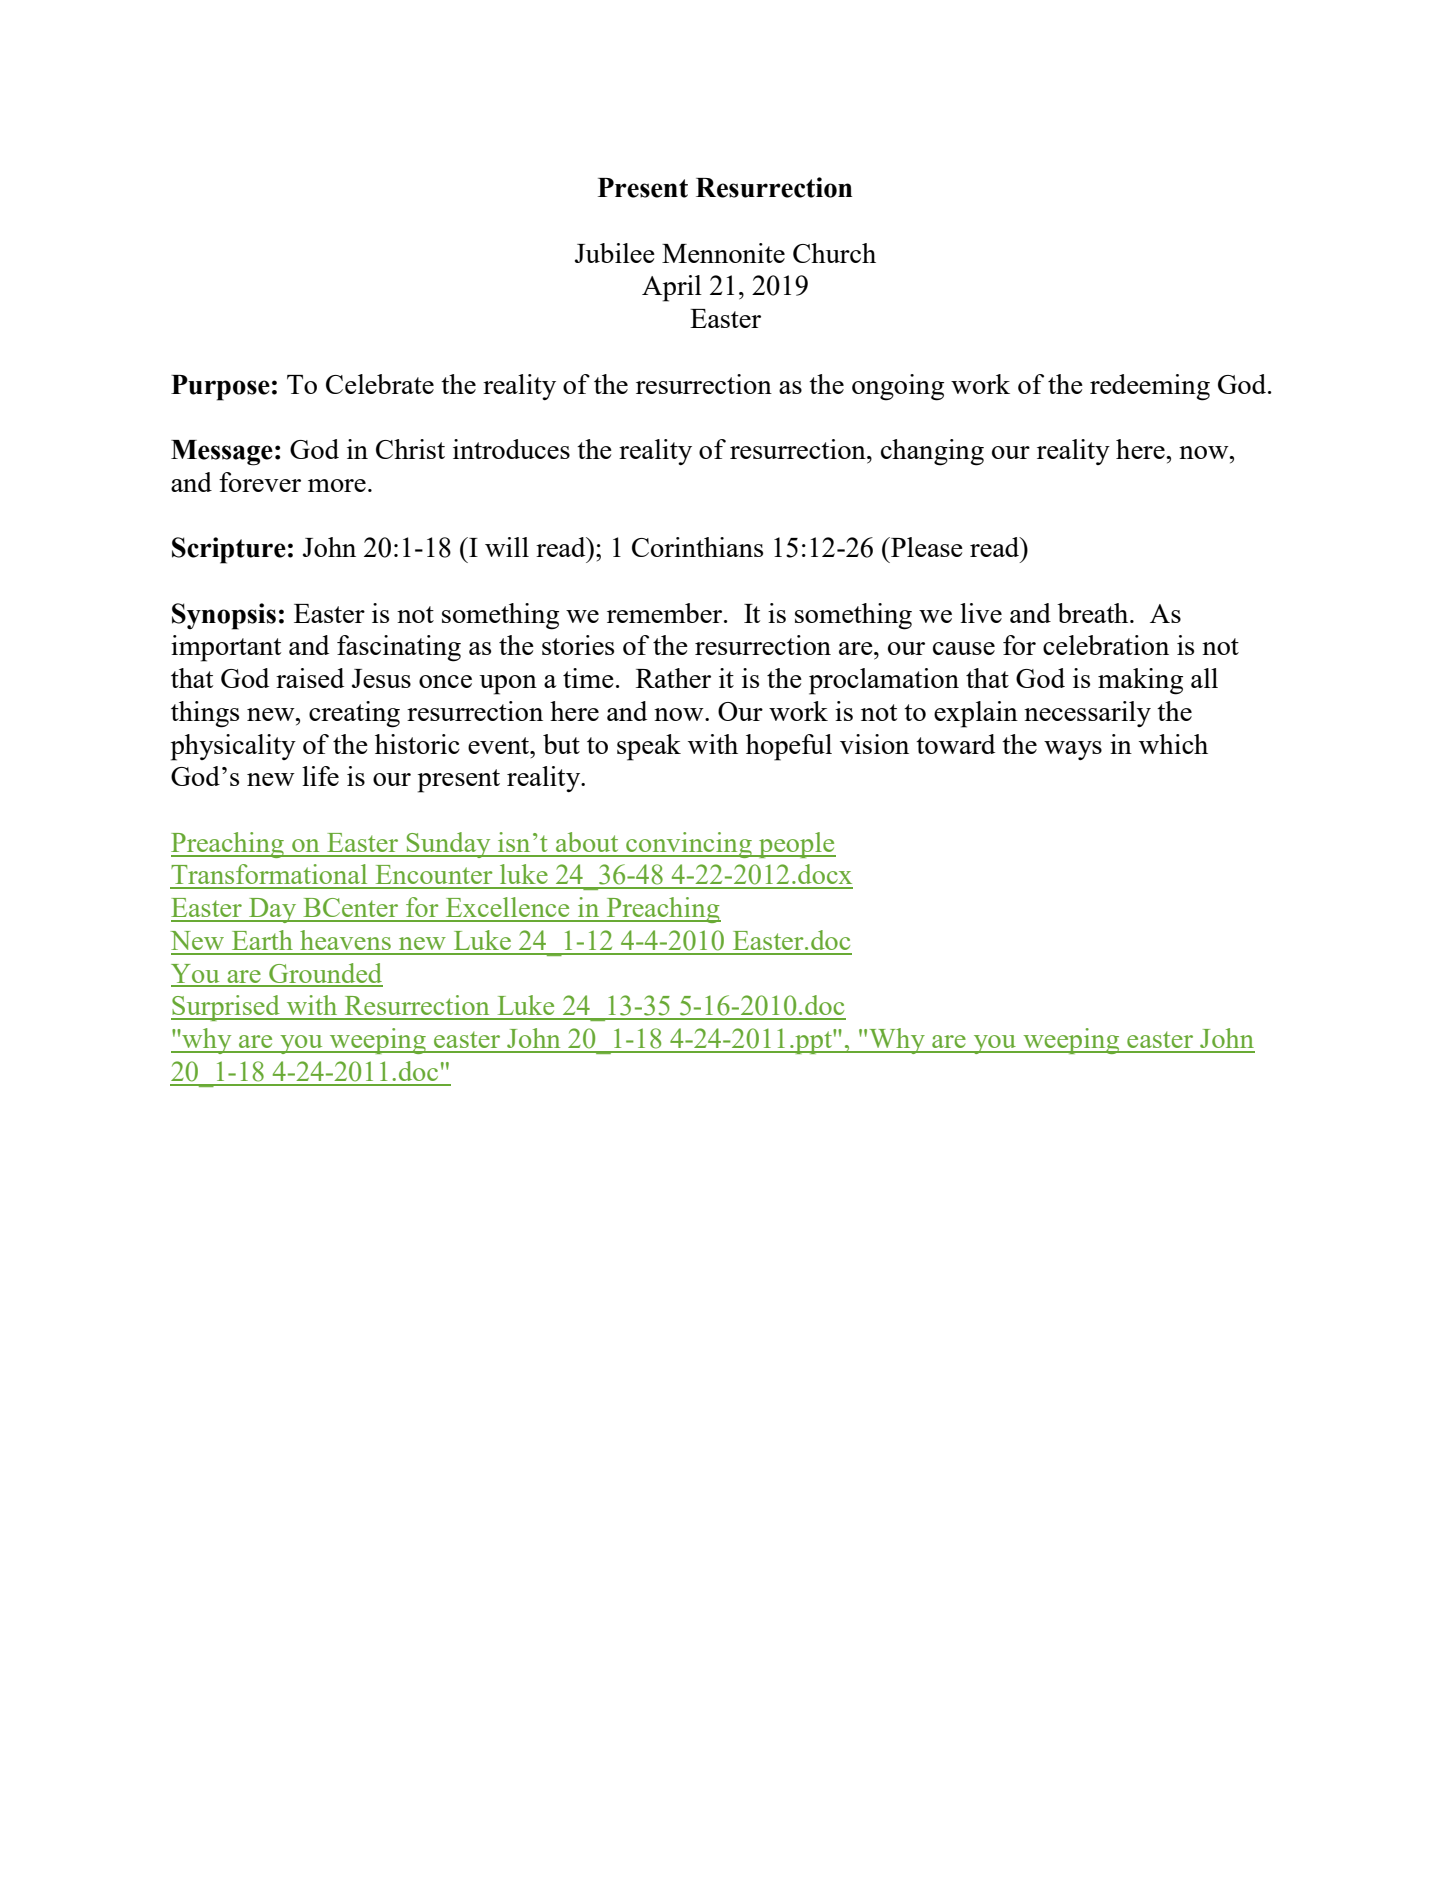 The height and width of the image is (1878, 1451). Describe the element at coordinates (898, 387) in the image. I see `ongoing` at that location.
